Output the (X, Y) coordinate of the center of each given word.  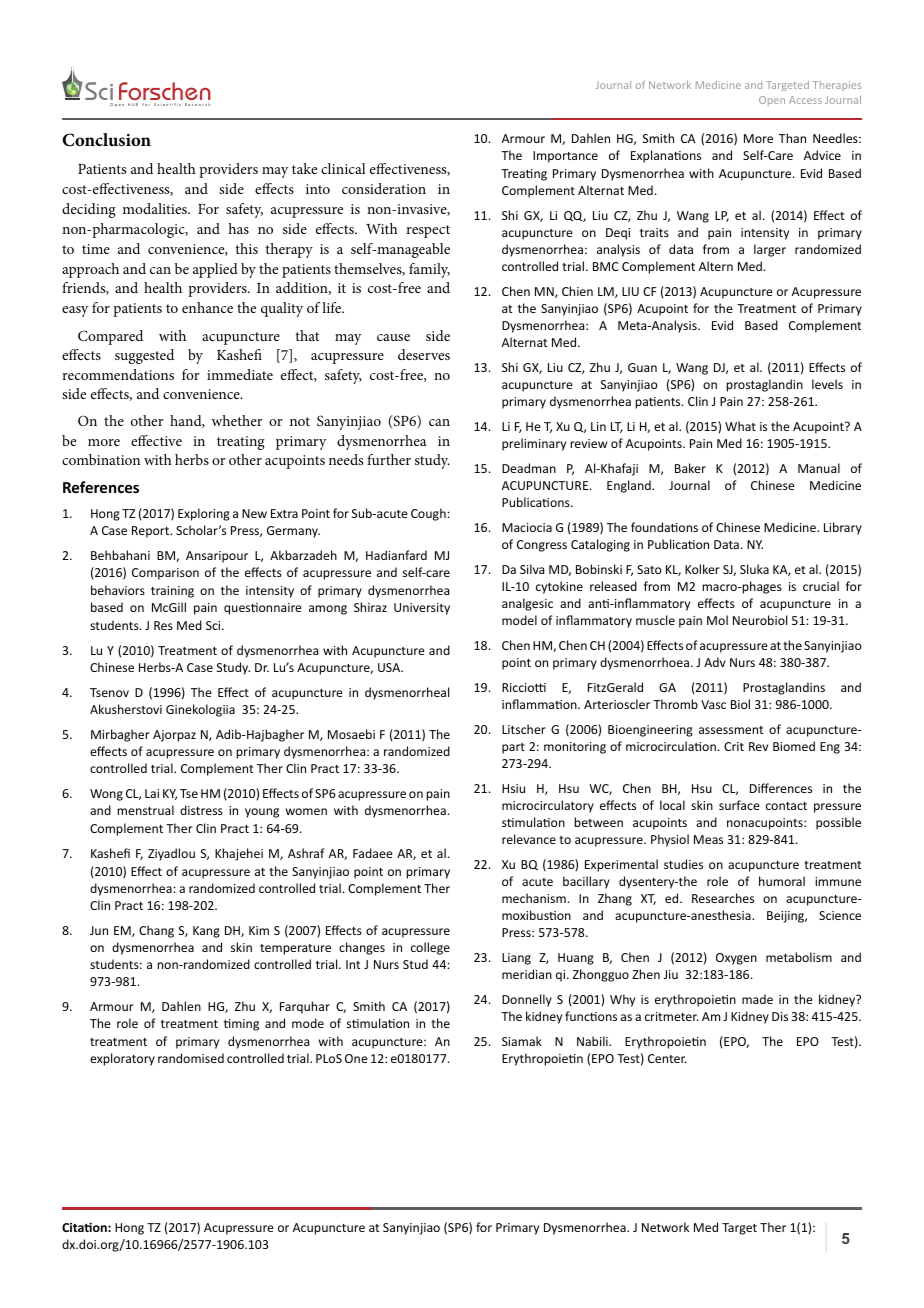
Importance (565, 157)
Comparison (165, 574)
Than (792, 138)
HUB (133, 104)
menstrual (145, 810)
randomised (191, 1058)
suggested (144, 356)
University (422, 609)
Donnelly (527, 1000)
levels (827, 384)
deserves (424, 354)
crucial (821, 586)
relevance (529, 839)
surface (739, 805)
